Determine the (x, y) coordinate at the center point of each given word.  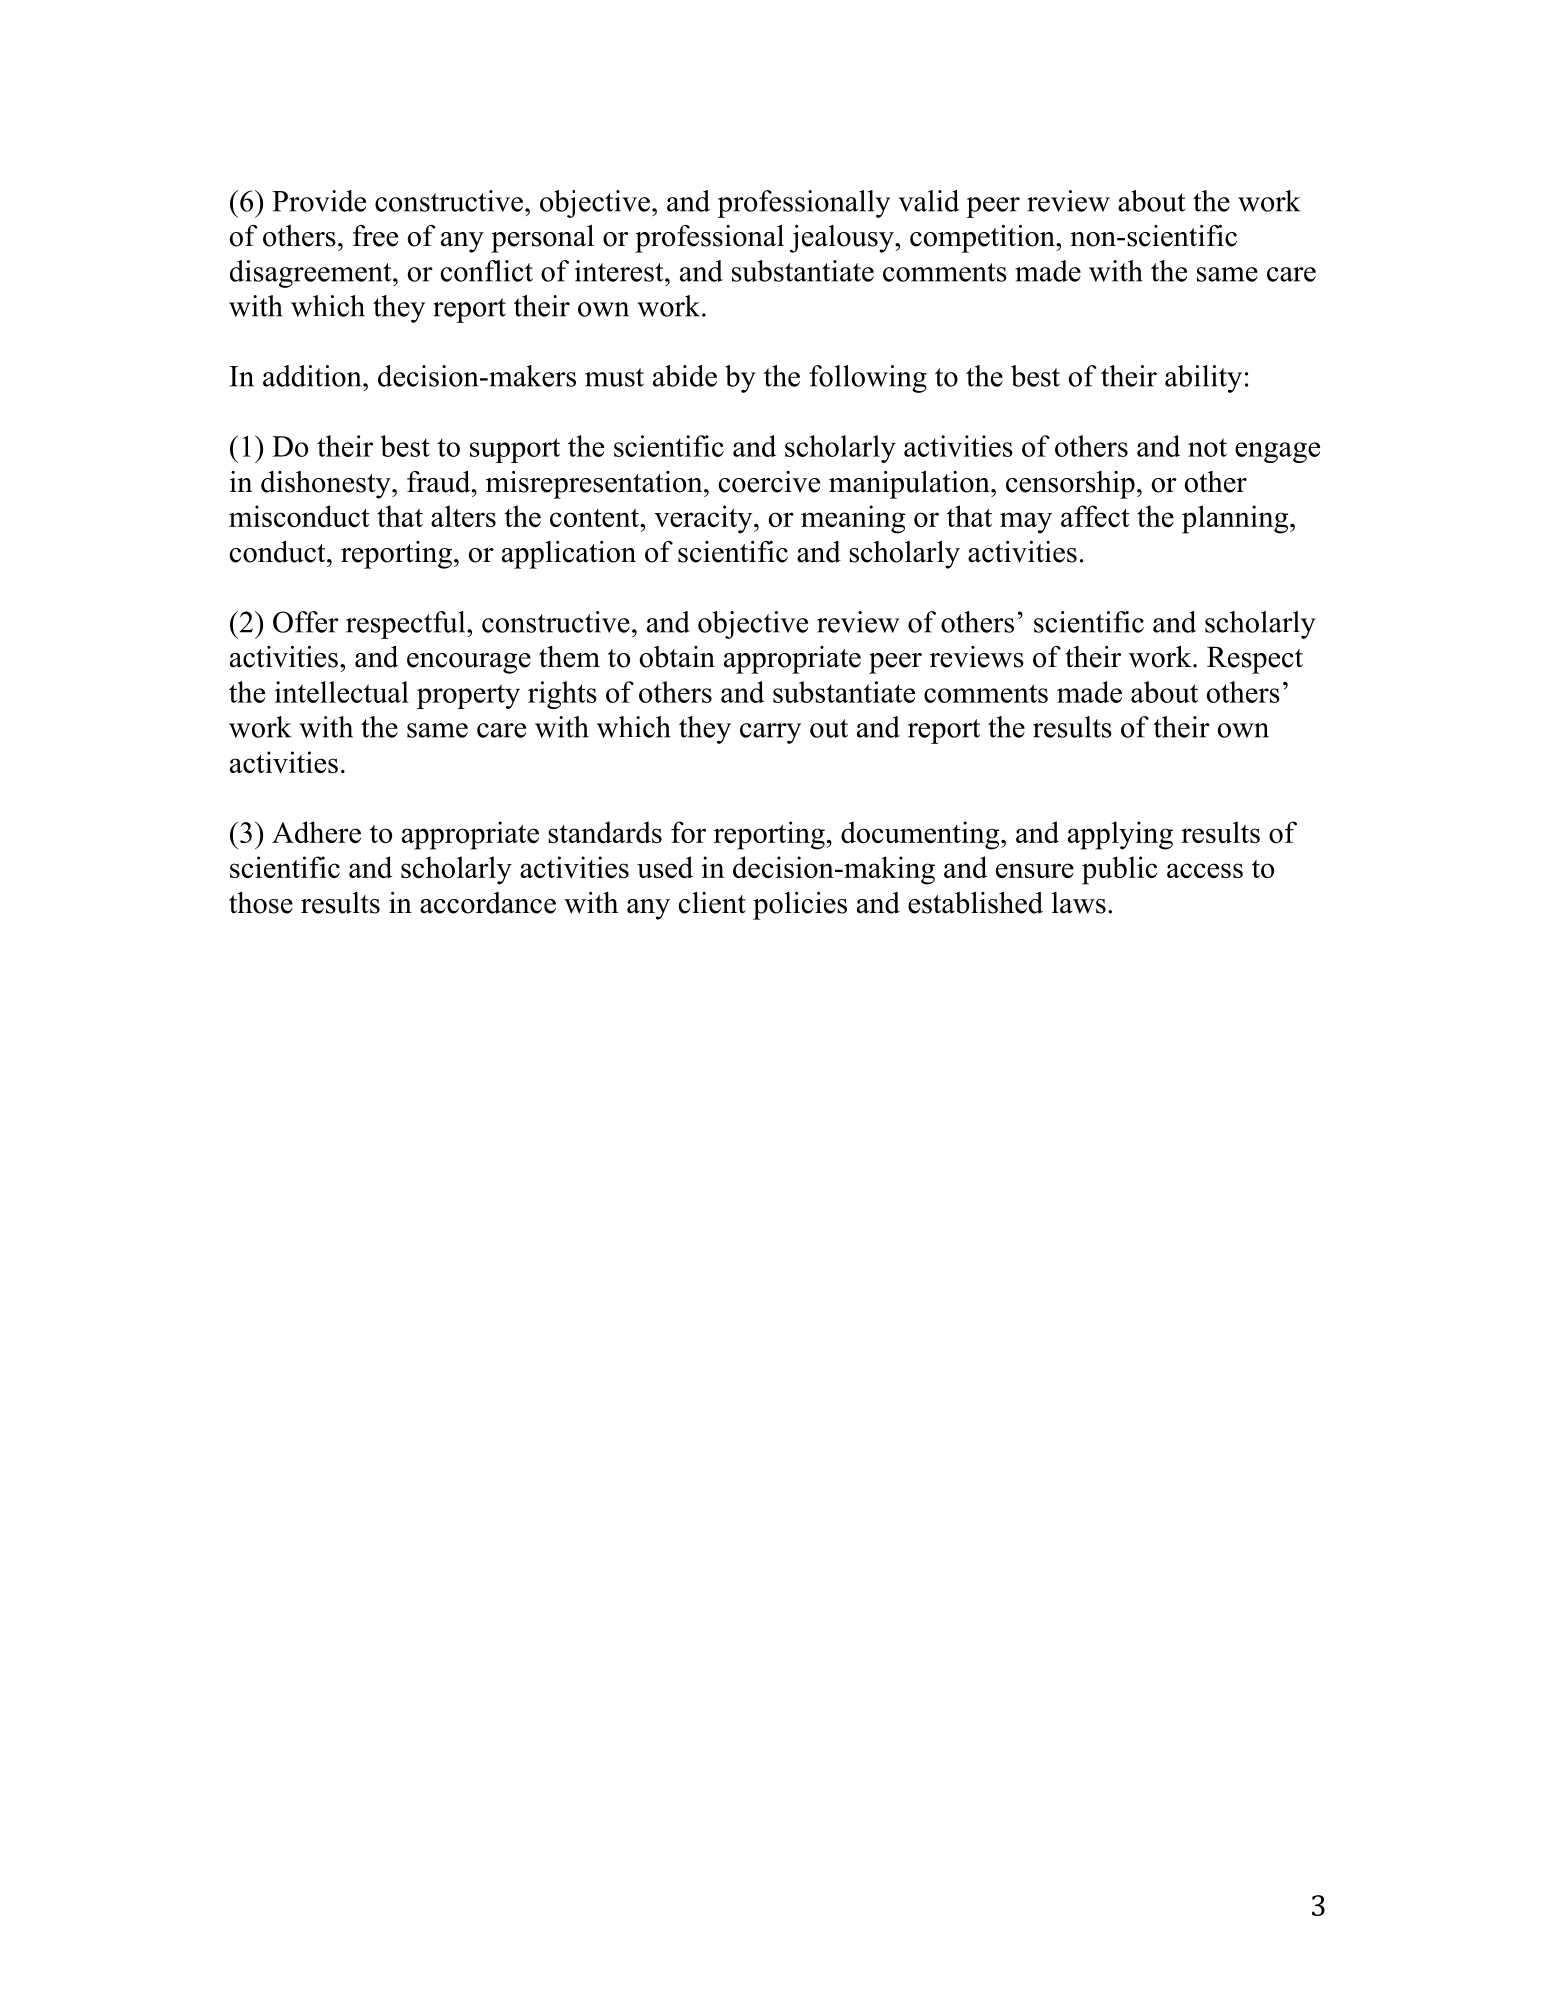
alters (463, 516)
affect (1095, 516)
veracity (704, 519)
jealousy (843, 239)
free (375, 236)
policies (800, 906)
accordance (488, 903)
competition (983, 239)
